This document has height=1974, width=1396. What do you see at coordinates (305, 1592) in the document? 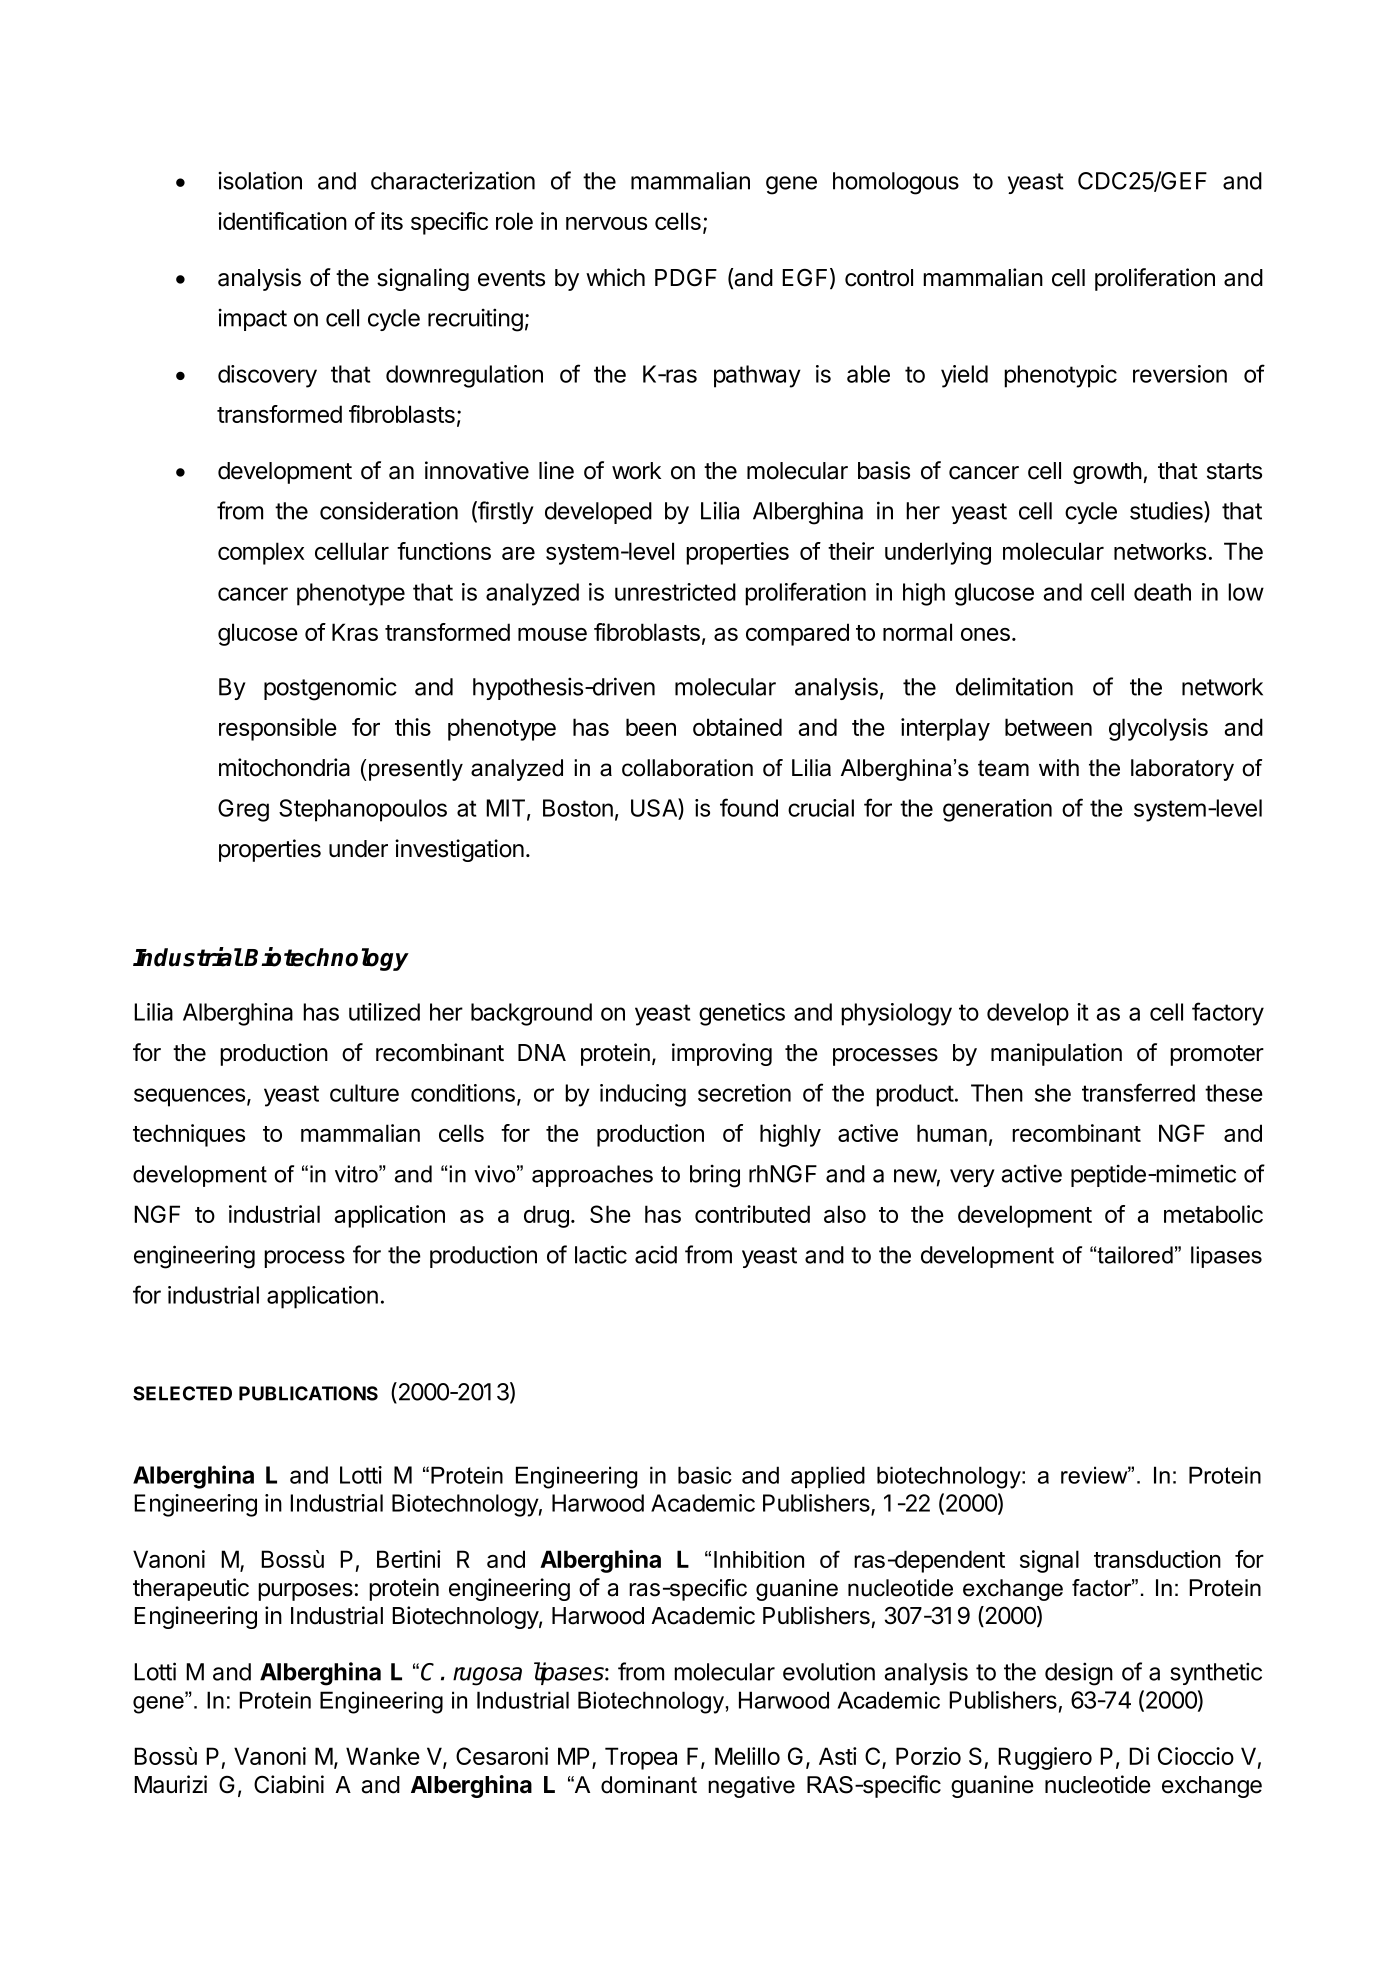
I see `purposes` at bounding box center [305, 1592].
